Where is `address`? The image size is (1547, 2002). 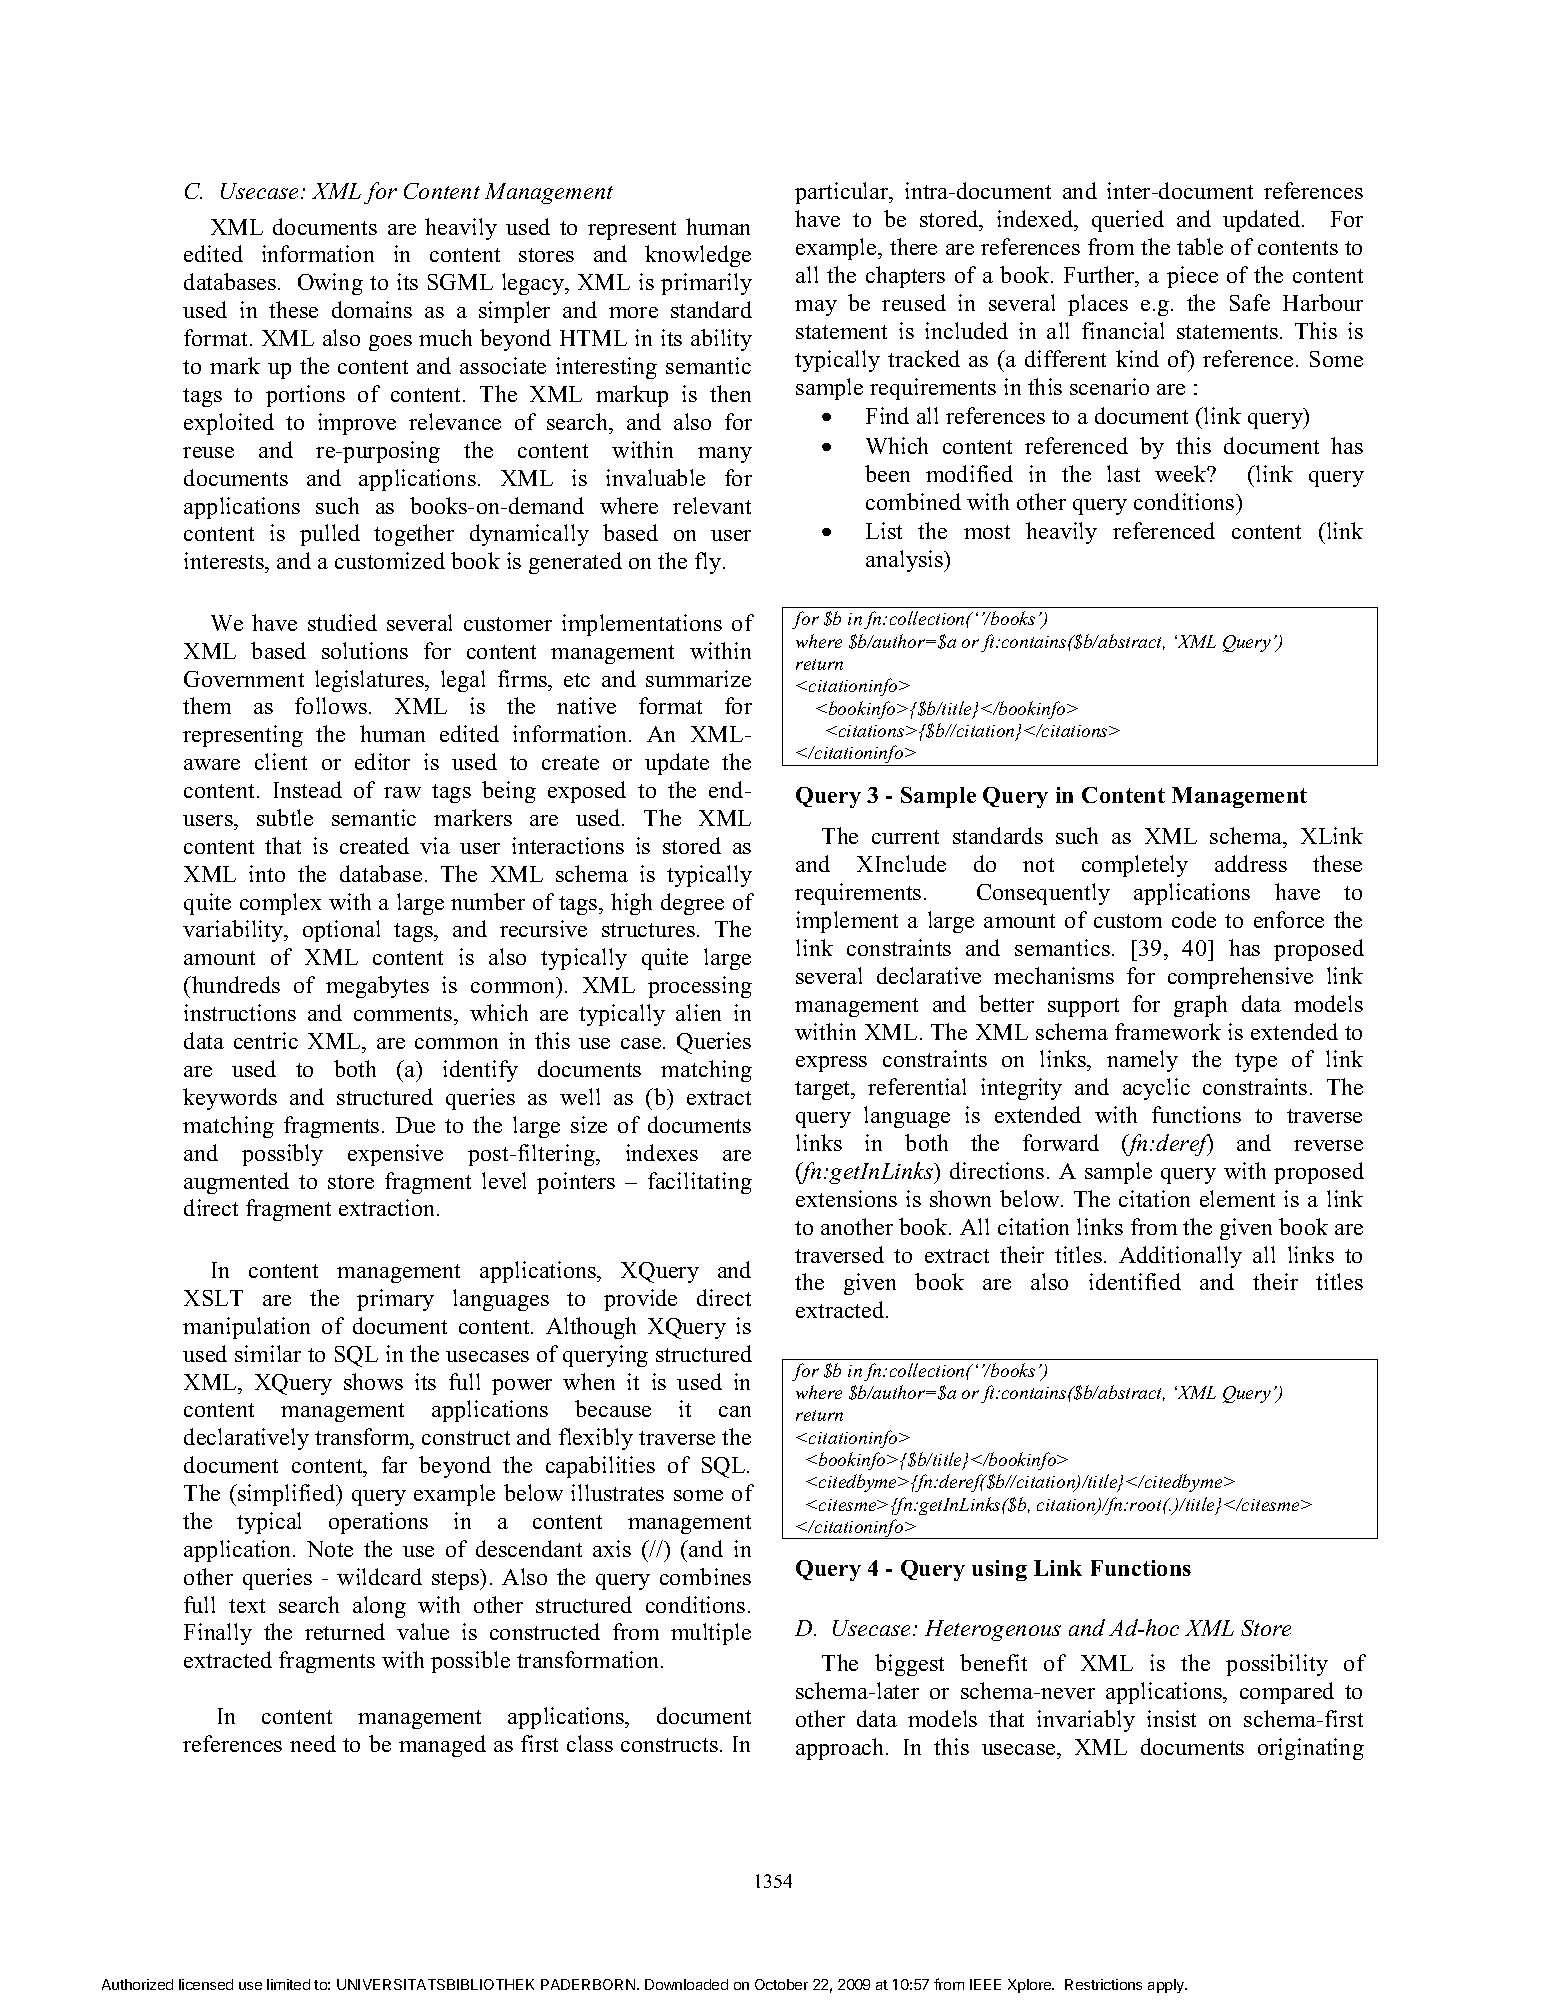 address is located at coordinates (1251, 863).
